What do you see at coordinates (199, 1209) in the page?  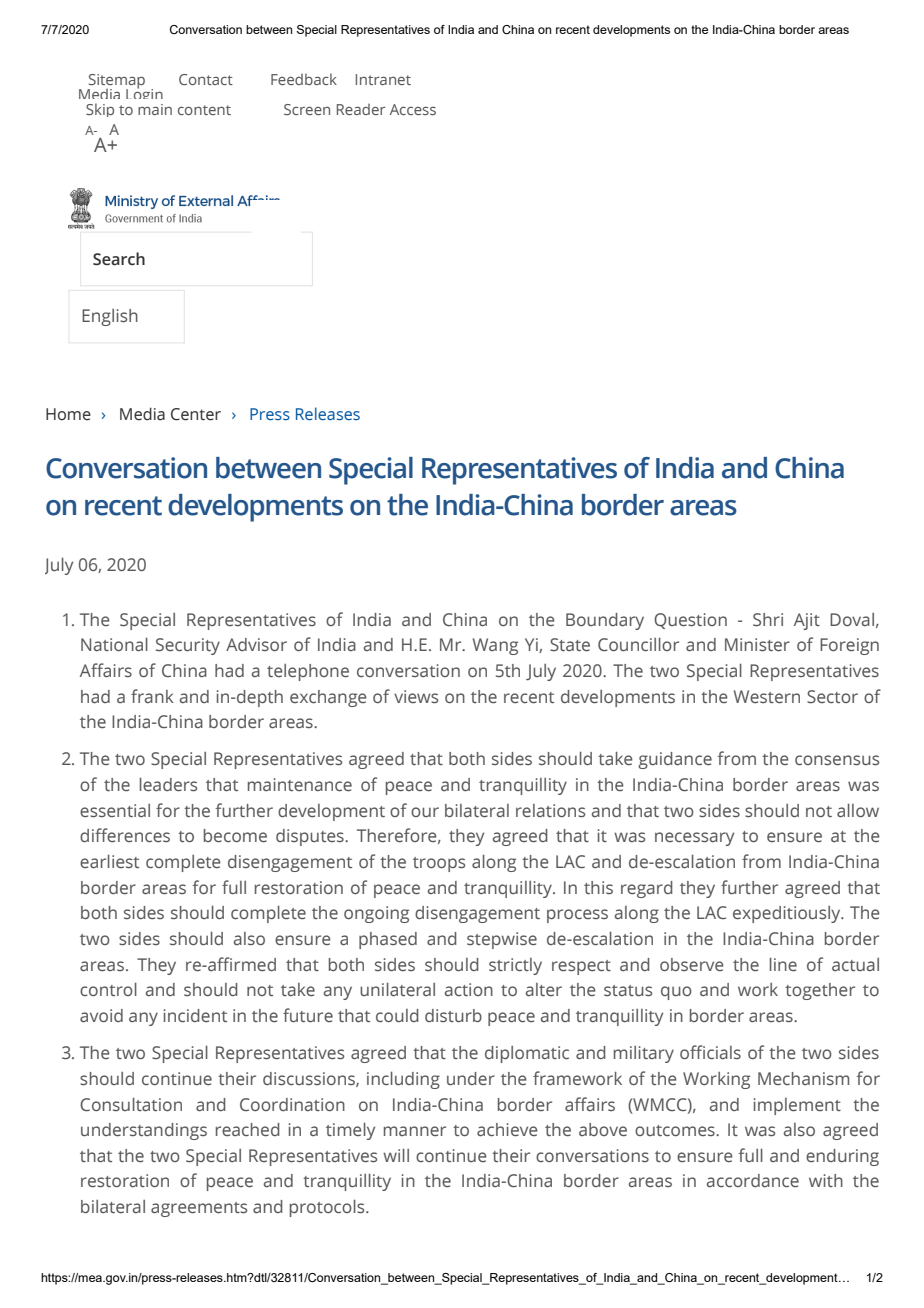 I see `agreements` at bounding box center [199, 1209].
